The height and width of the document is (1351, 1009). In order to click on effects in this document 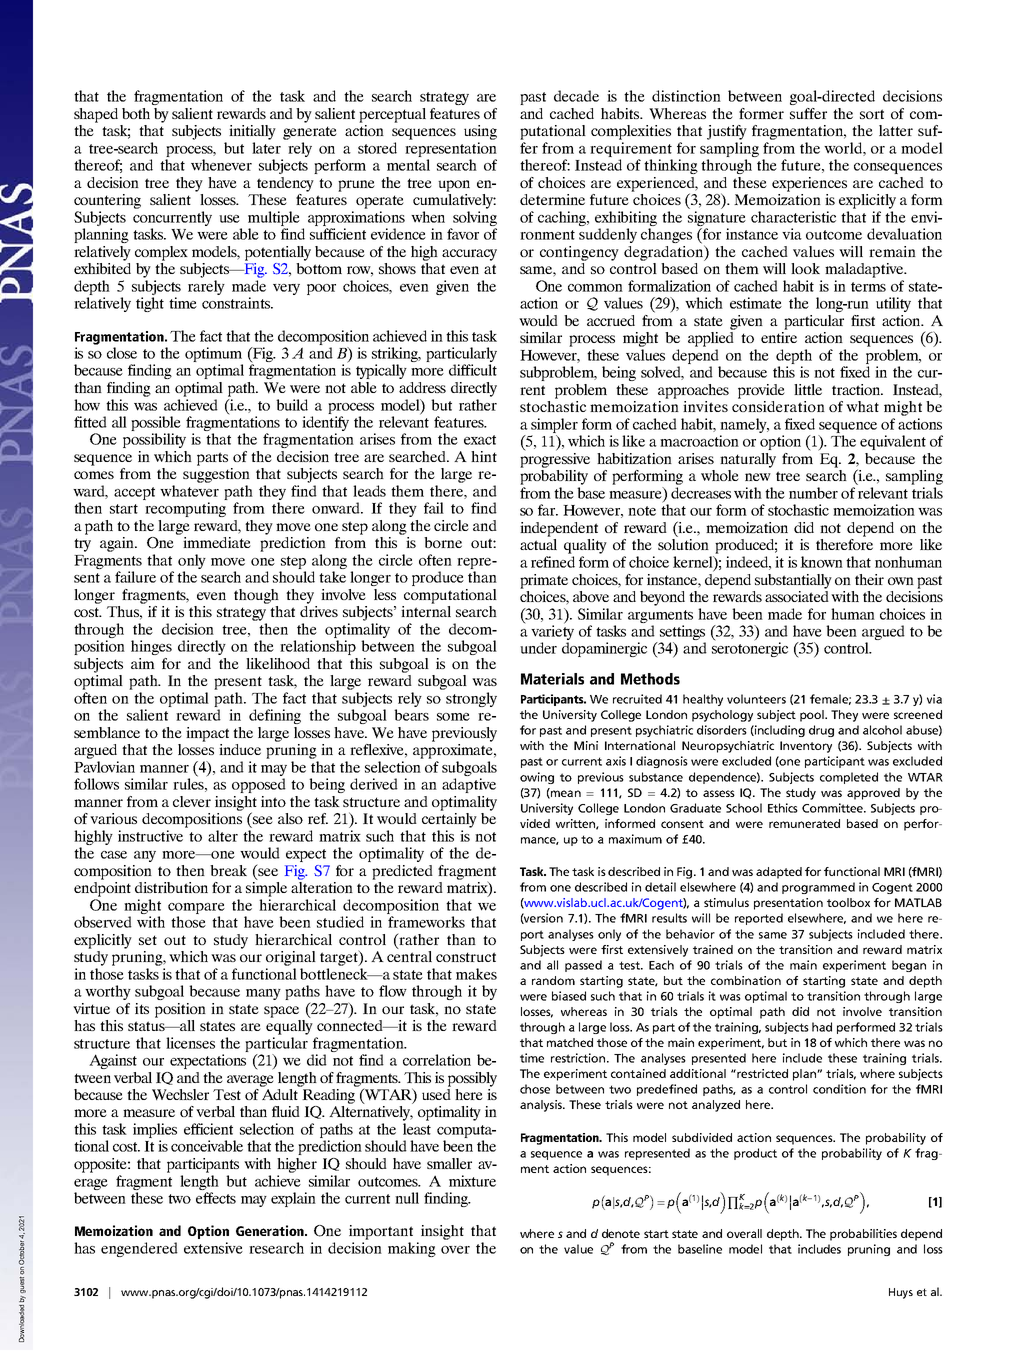, I will do `click(216, 1198)`.
